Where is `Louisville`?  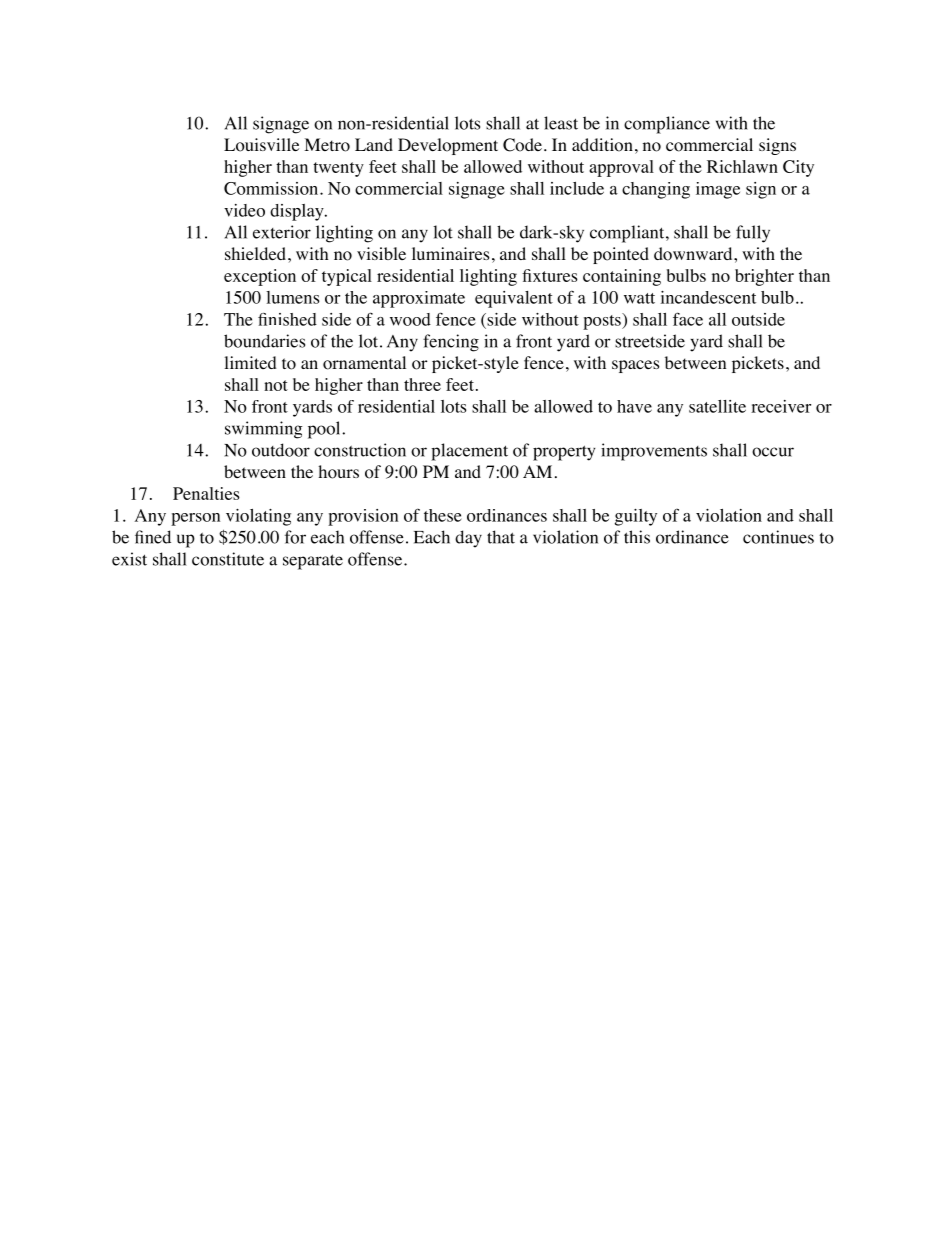
Louisville is located at coordinates (261, 145).
